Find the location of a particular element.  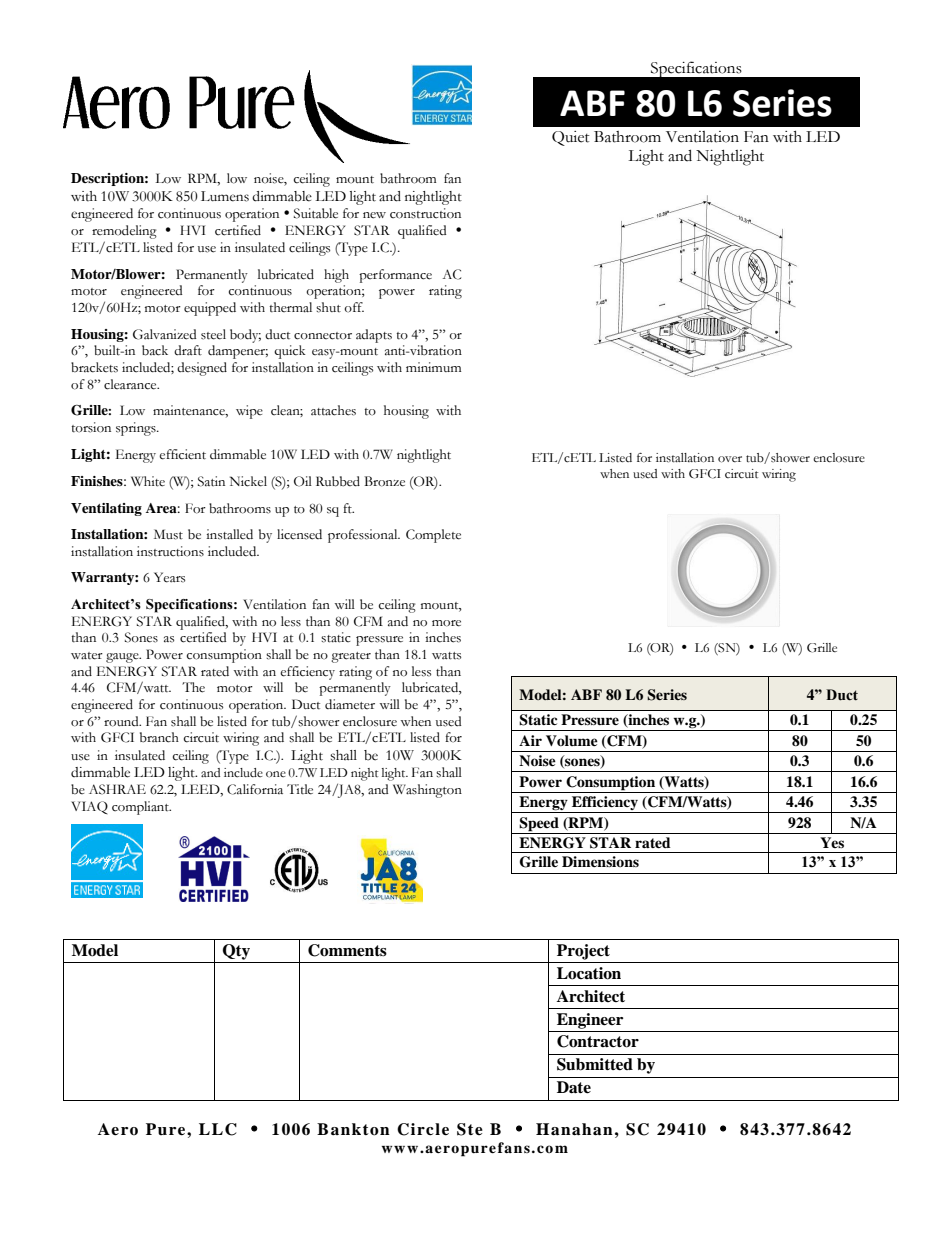

Washington is located at coordinates (427, 791).
